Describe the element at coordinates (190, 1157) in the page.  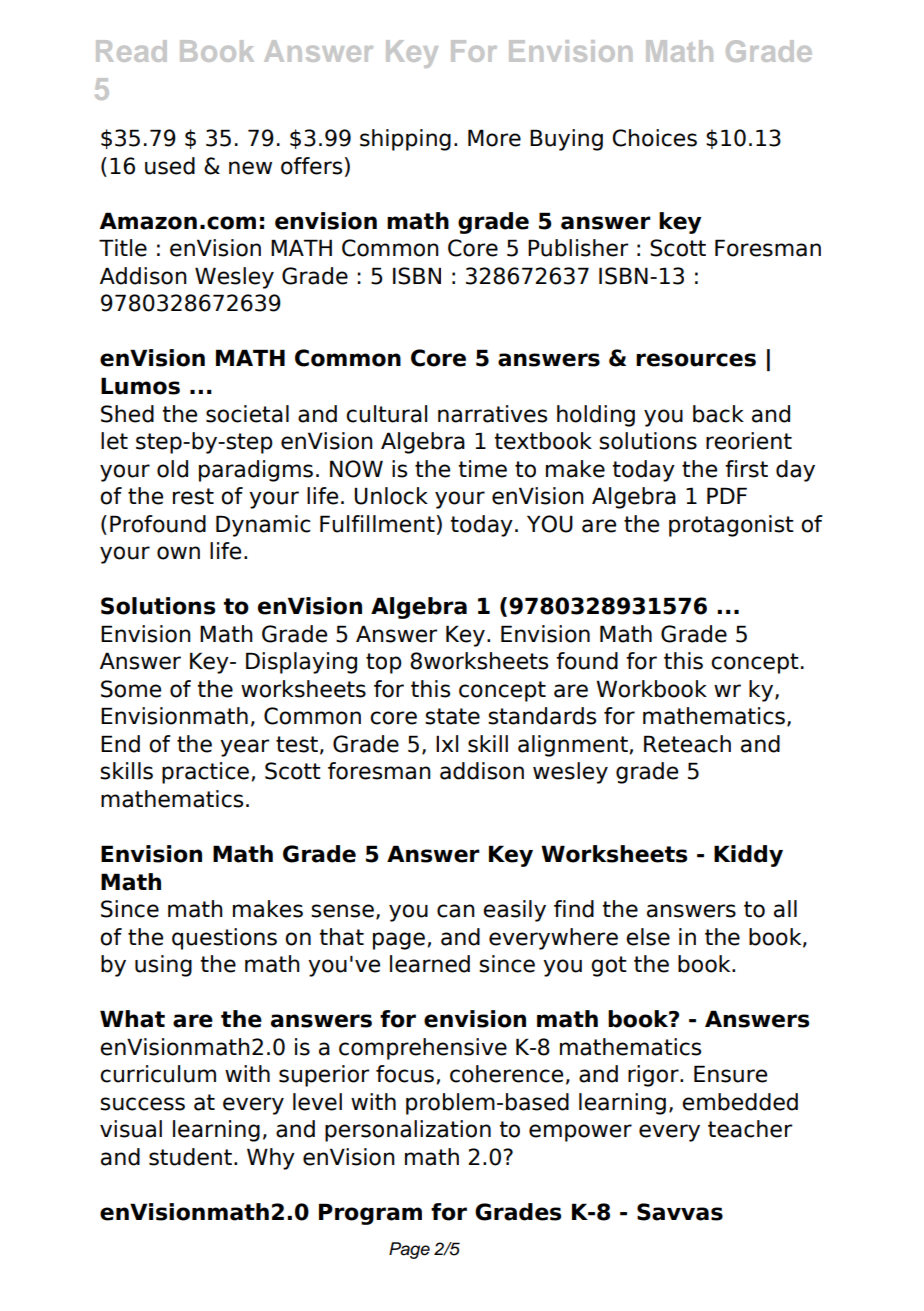
I see `student` at that location.
